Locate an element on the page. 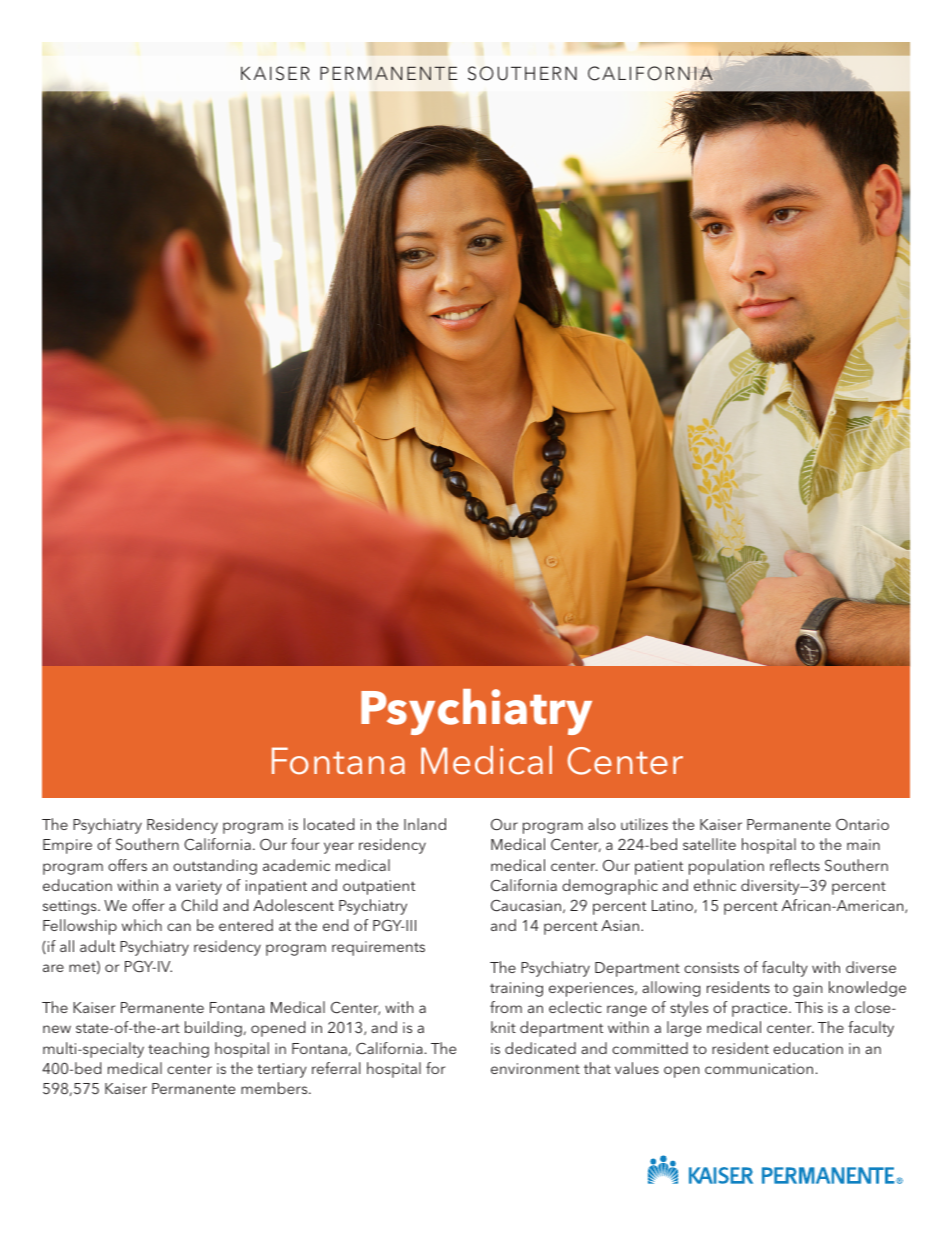  demographic is located at coordinates (610, 887).
